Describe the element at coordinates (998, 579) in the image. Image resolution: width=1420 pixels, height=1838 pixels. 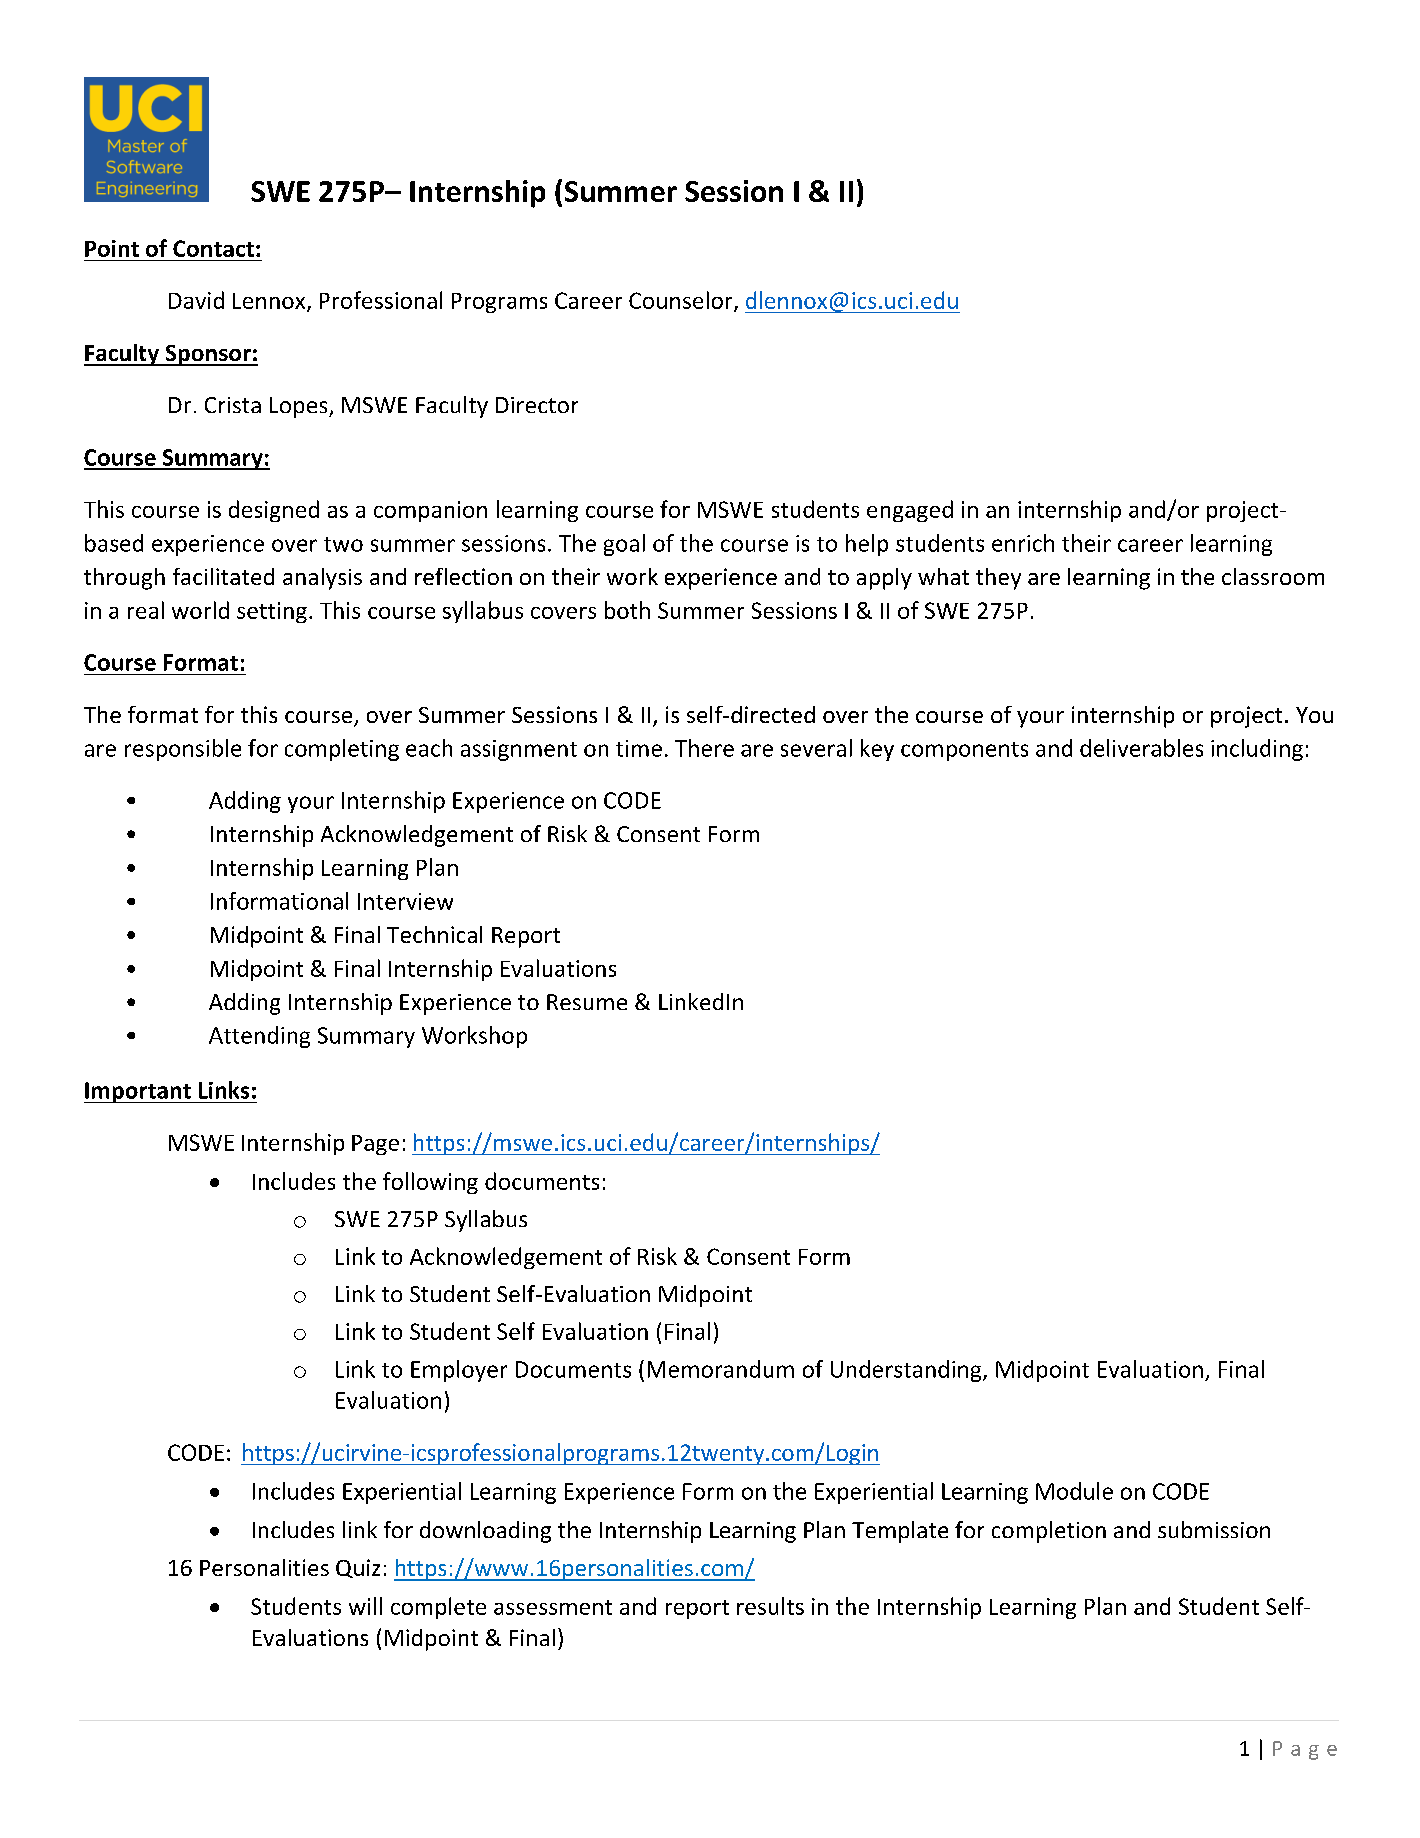
I see `they` at that location.
